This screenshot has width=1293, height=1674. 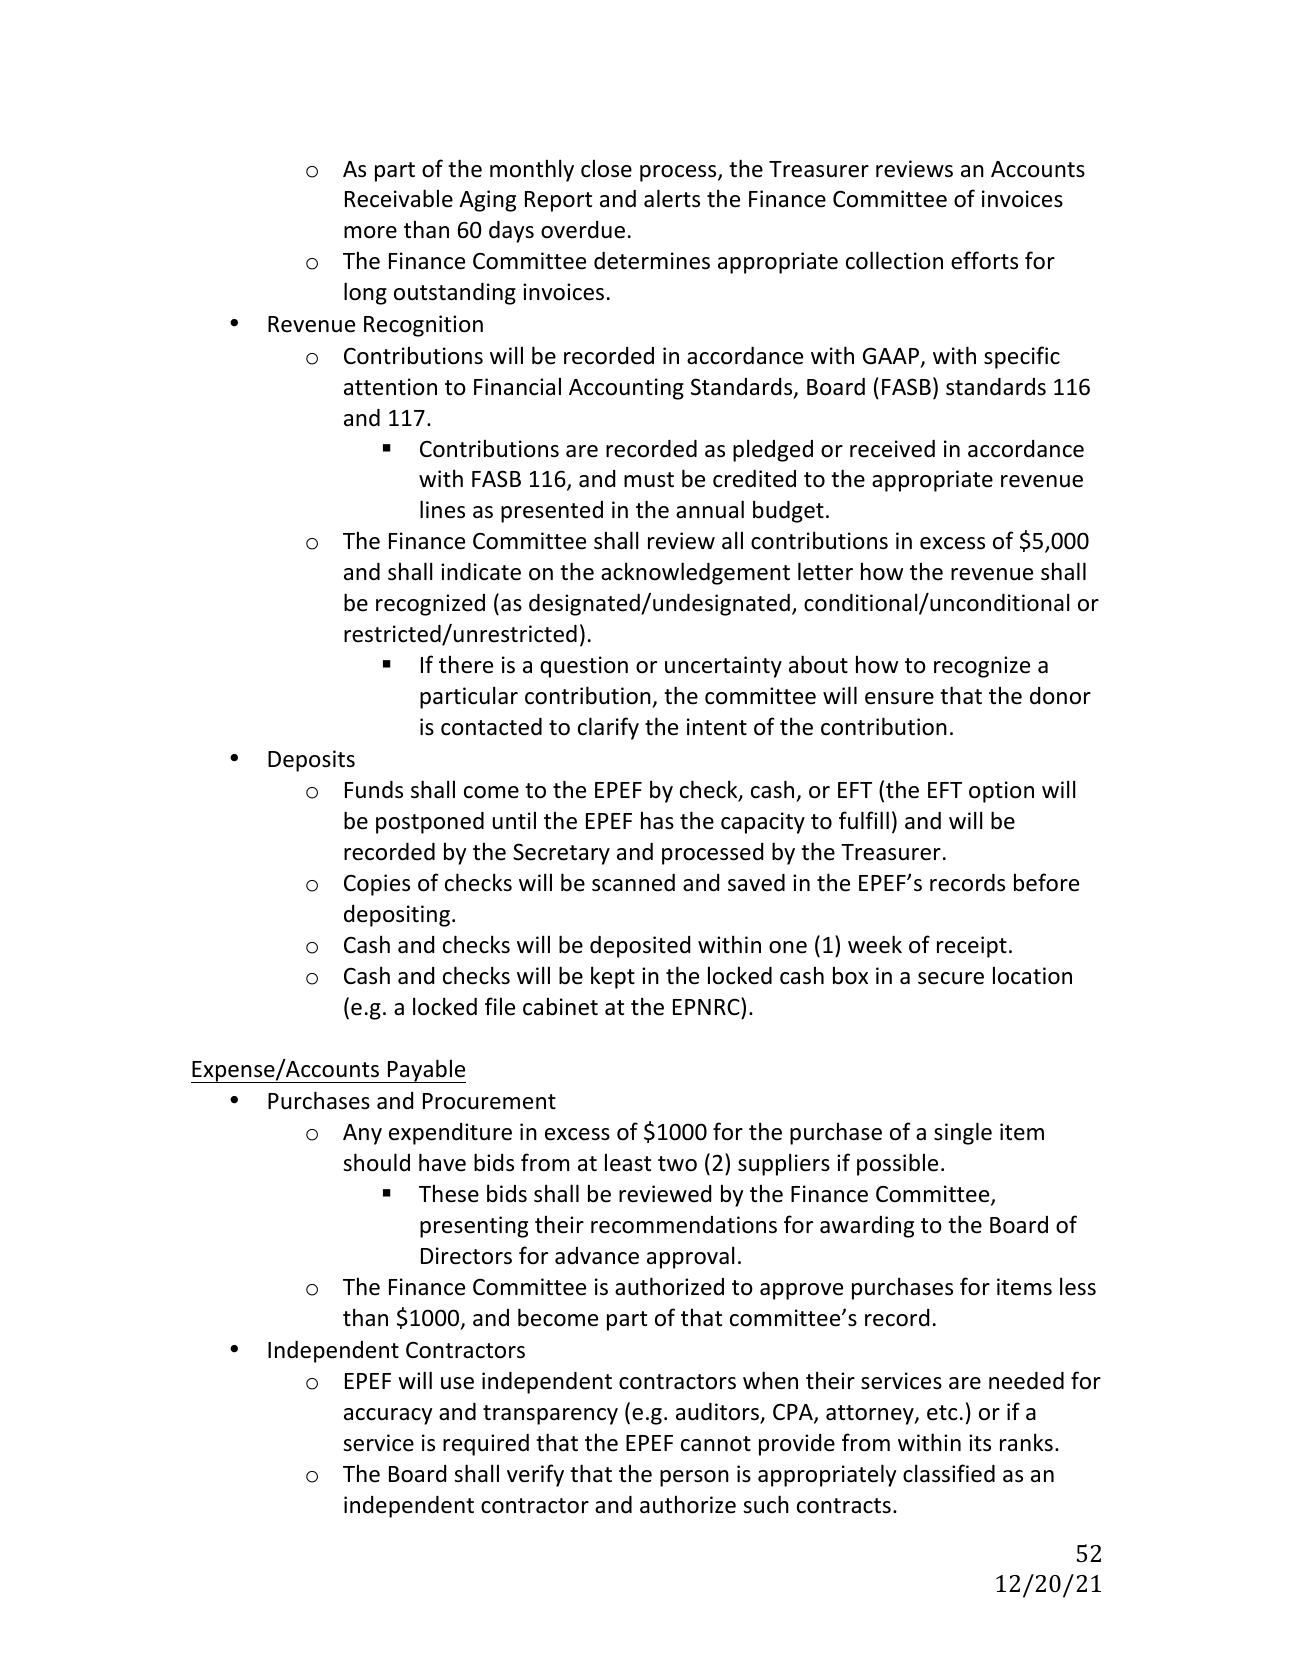 I want to click on uncertainty, so click(x=723, y=667).
